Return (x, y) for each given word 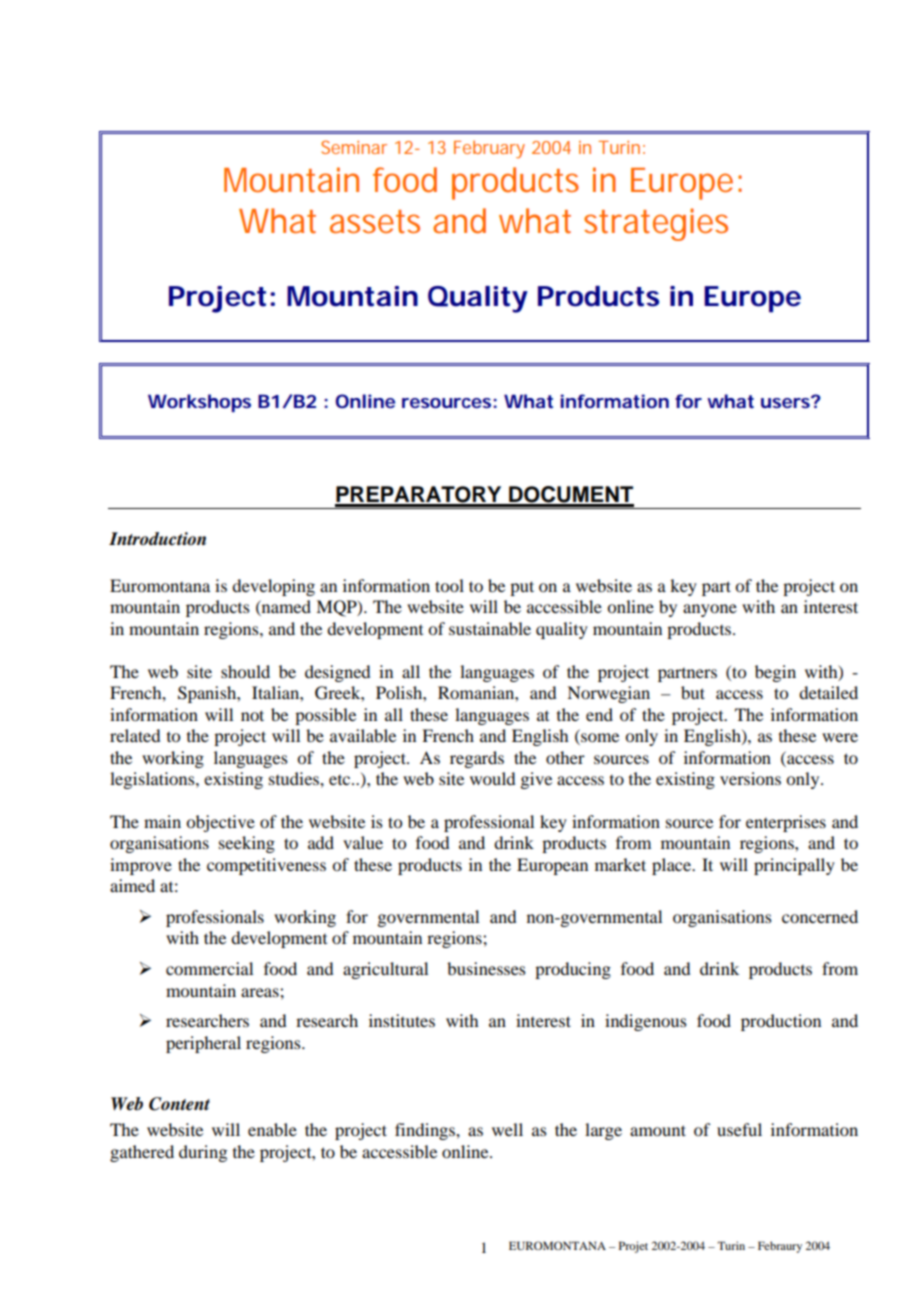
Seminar (354, 147)
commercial (209, 968)
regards (477, 759)
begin (775, 673)
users (786, 402)
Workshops (199, 403)
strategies (656, 224)
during (203, 1153)
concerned (820, 916)
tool (449, 585)
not (252, 715)
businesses (486, 968)
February (489, 149)
